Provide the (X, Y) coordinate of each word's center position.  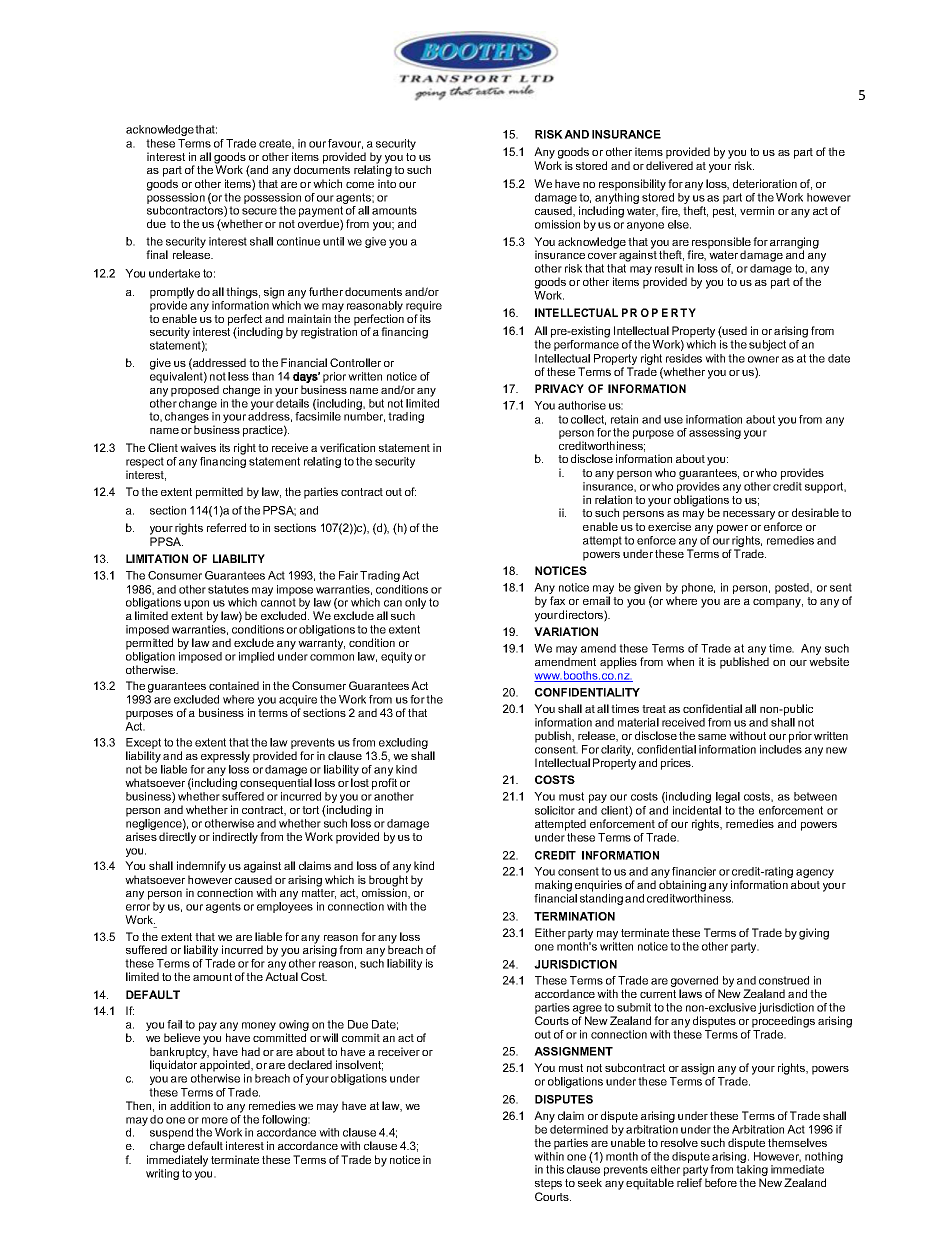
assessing (715, 433)
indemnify (201, 867)
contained (234, 685)
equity (396, 657)
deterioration (765, 183)
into (387, 183)
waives (198, 447)
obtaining (682, 886)
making (553, 886)
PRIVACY (559, 388)
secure (259, 211)
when (680, 661)
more (215, 1120)
